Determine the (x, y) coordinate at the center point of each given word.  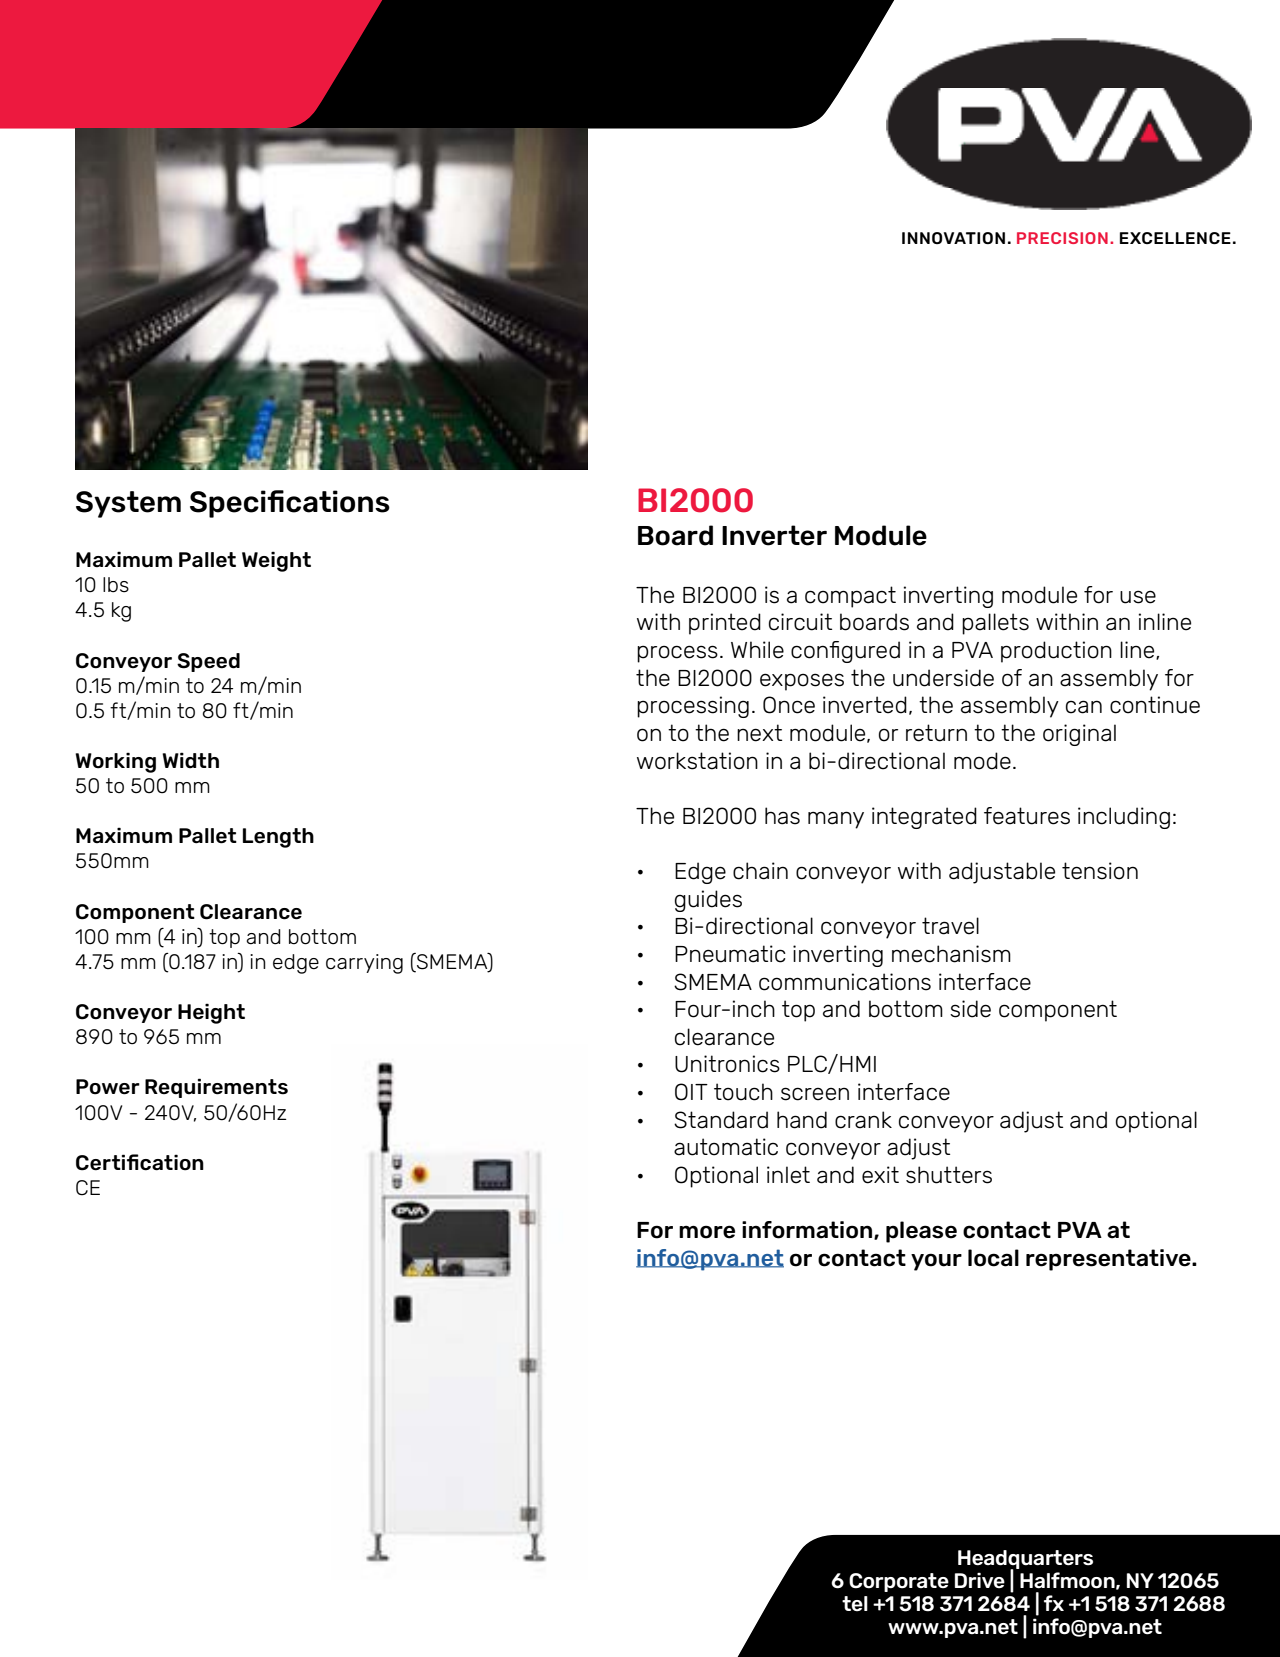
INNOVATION (953, 238)
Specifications (290, 504)
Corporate (899, 1582)
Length (278, 838)
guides (708, 901)
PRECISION (1062, 238)
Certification (140, 1162)
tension (1100, 871)
